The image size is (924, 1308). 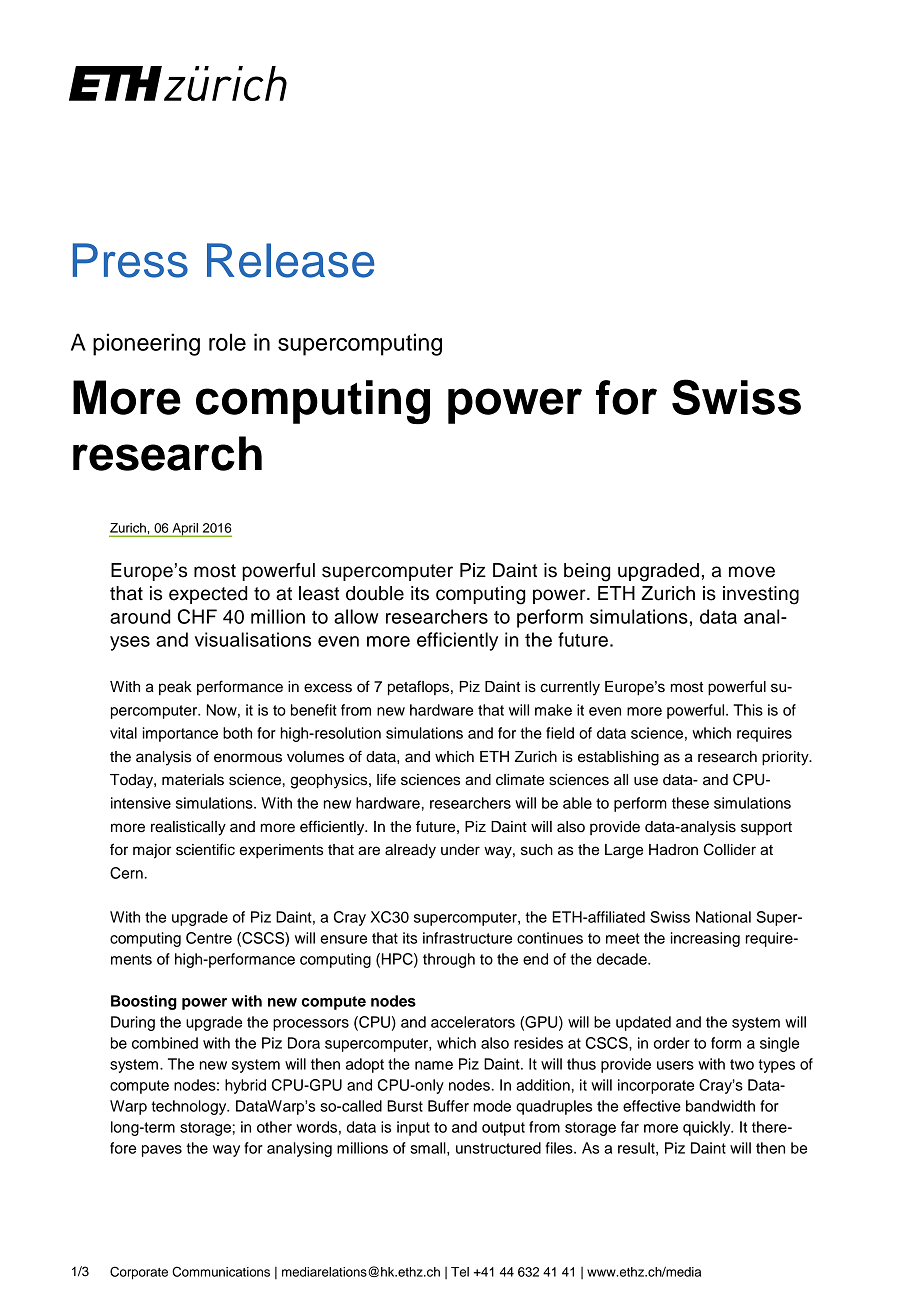 What do you see at coordinates (730, 849) in the screenshot?
I see `Collider` at bounding box center [730, 849].
